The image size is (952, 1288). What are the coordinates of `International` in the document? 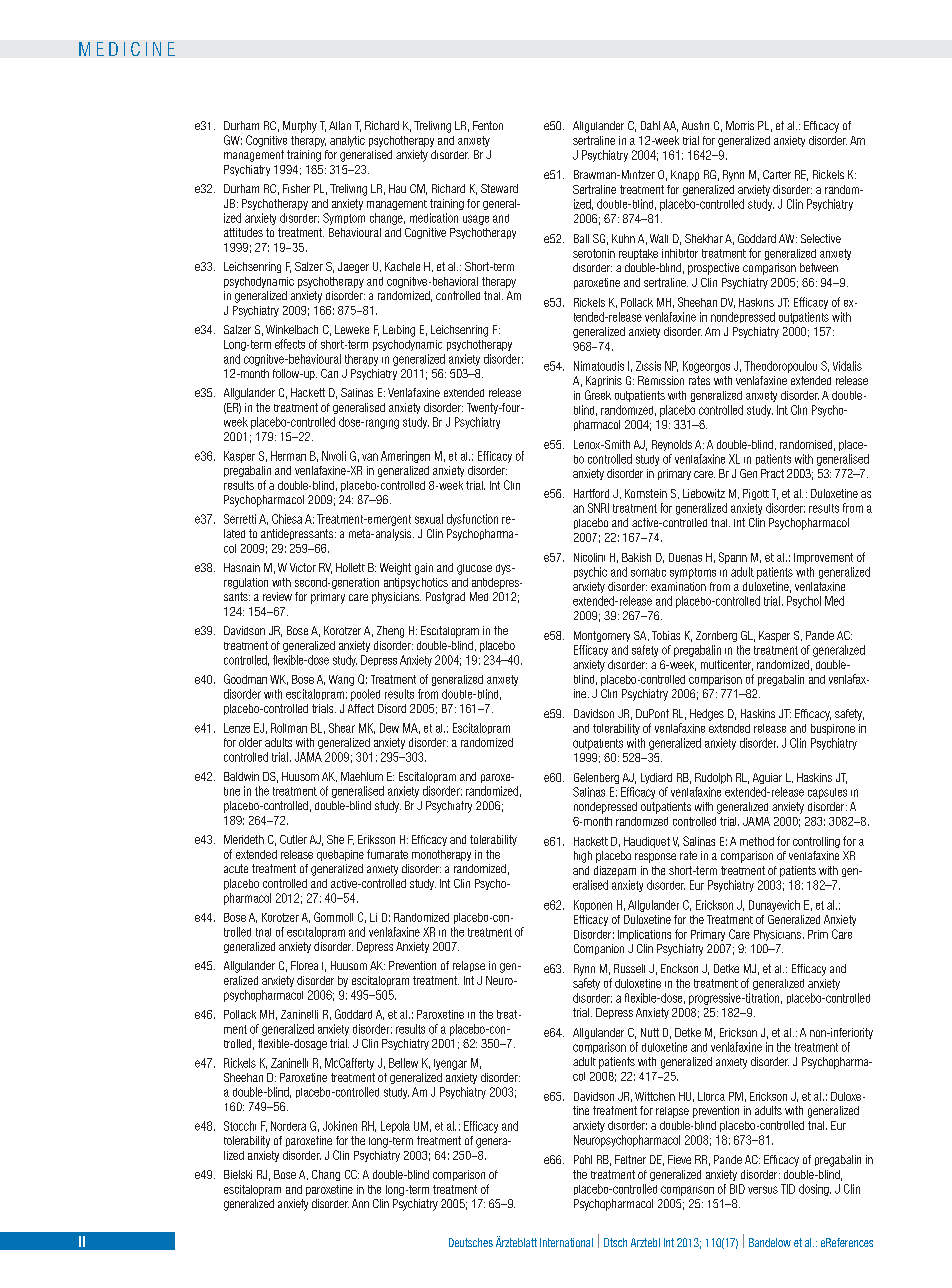 It's located at (566, 1242).
